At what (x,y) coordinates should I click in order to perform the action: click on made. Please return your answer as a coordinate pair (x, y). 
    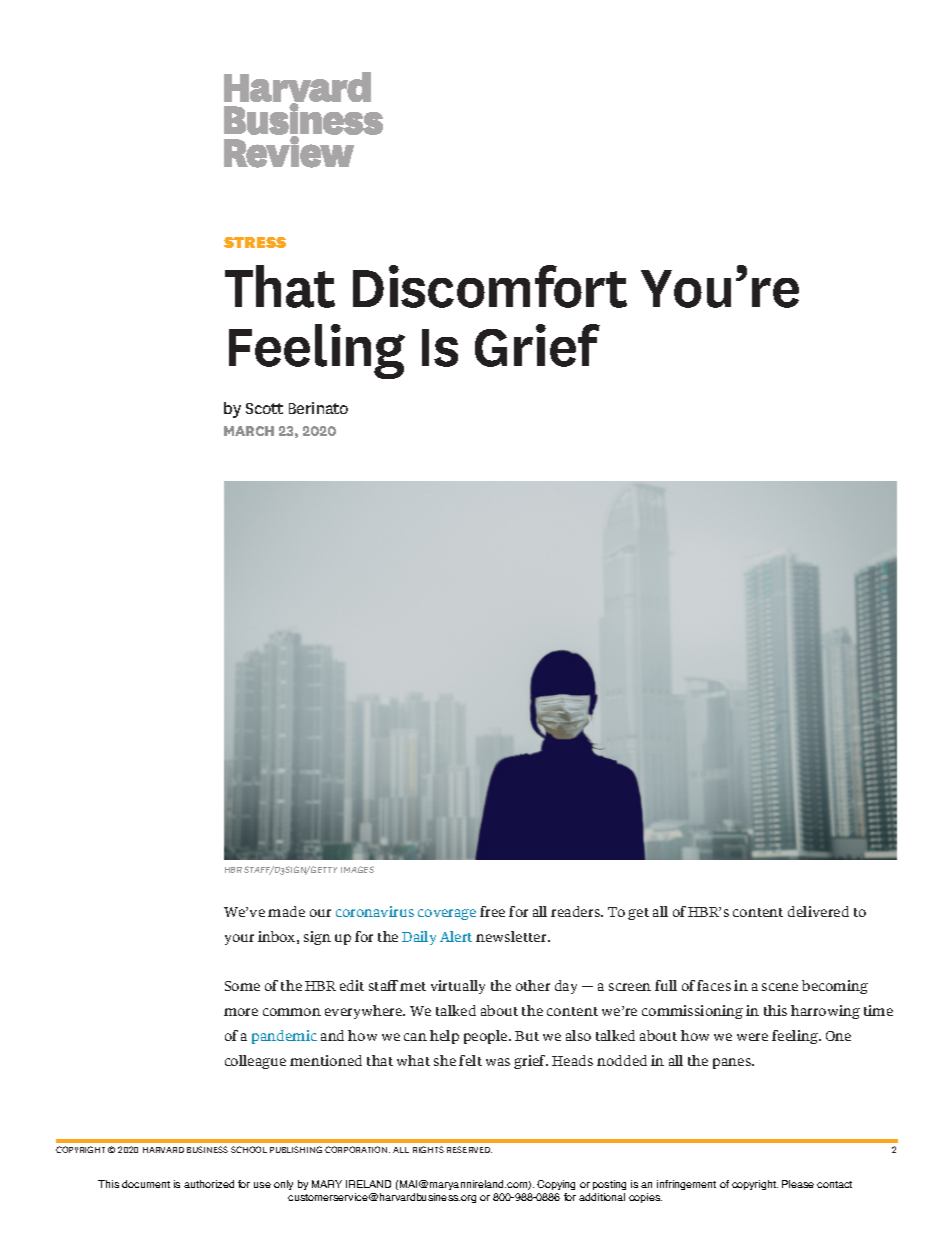
    Looking at the image, I should click on (286, 911).
